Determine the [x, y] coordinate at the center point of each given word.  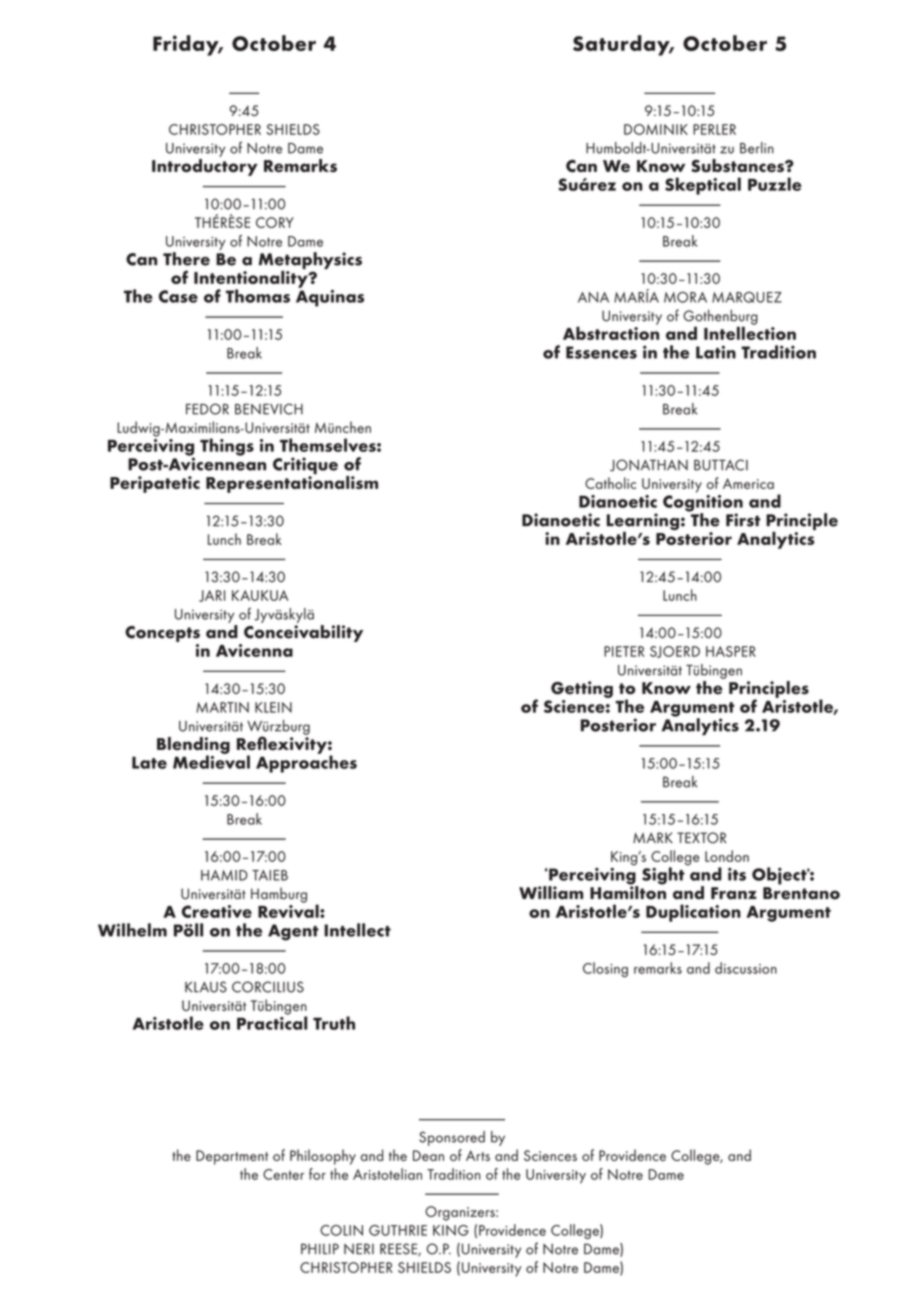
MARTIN [222, 707]
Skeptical [703, 186]
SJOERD [675, 652]
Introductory [205, 167]
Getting [582, 689]
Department [232, 1157]
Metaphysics [310, 262]
